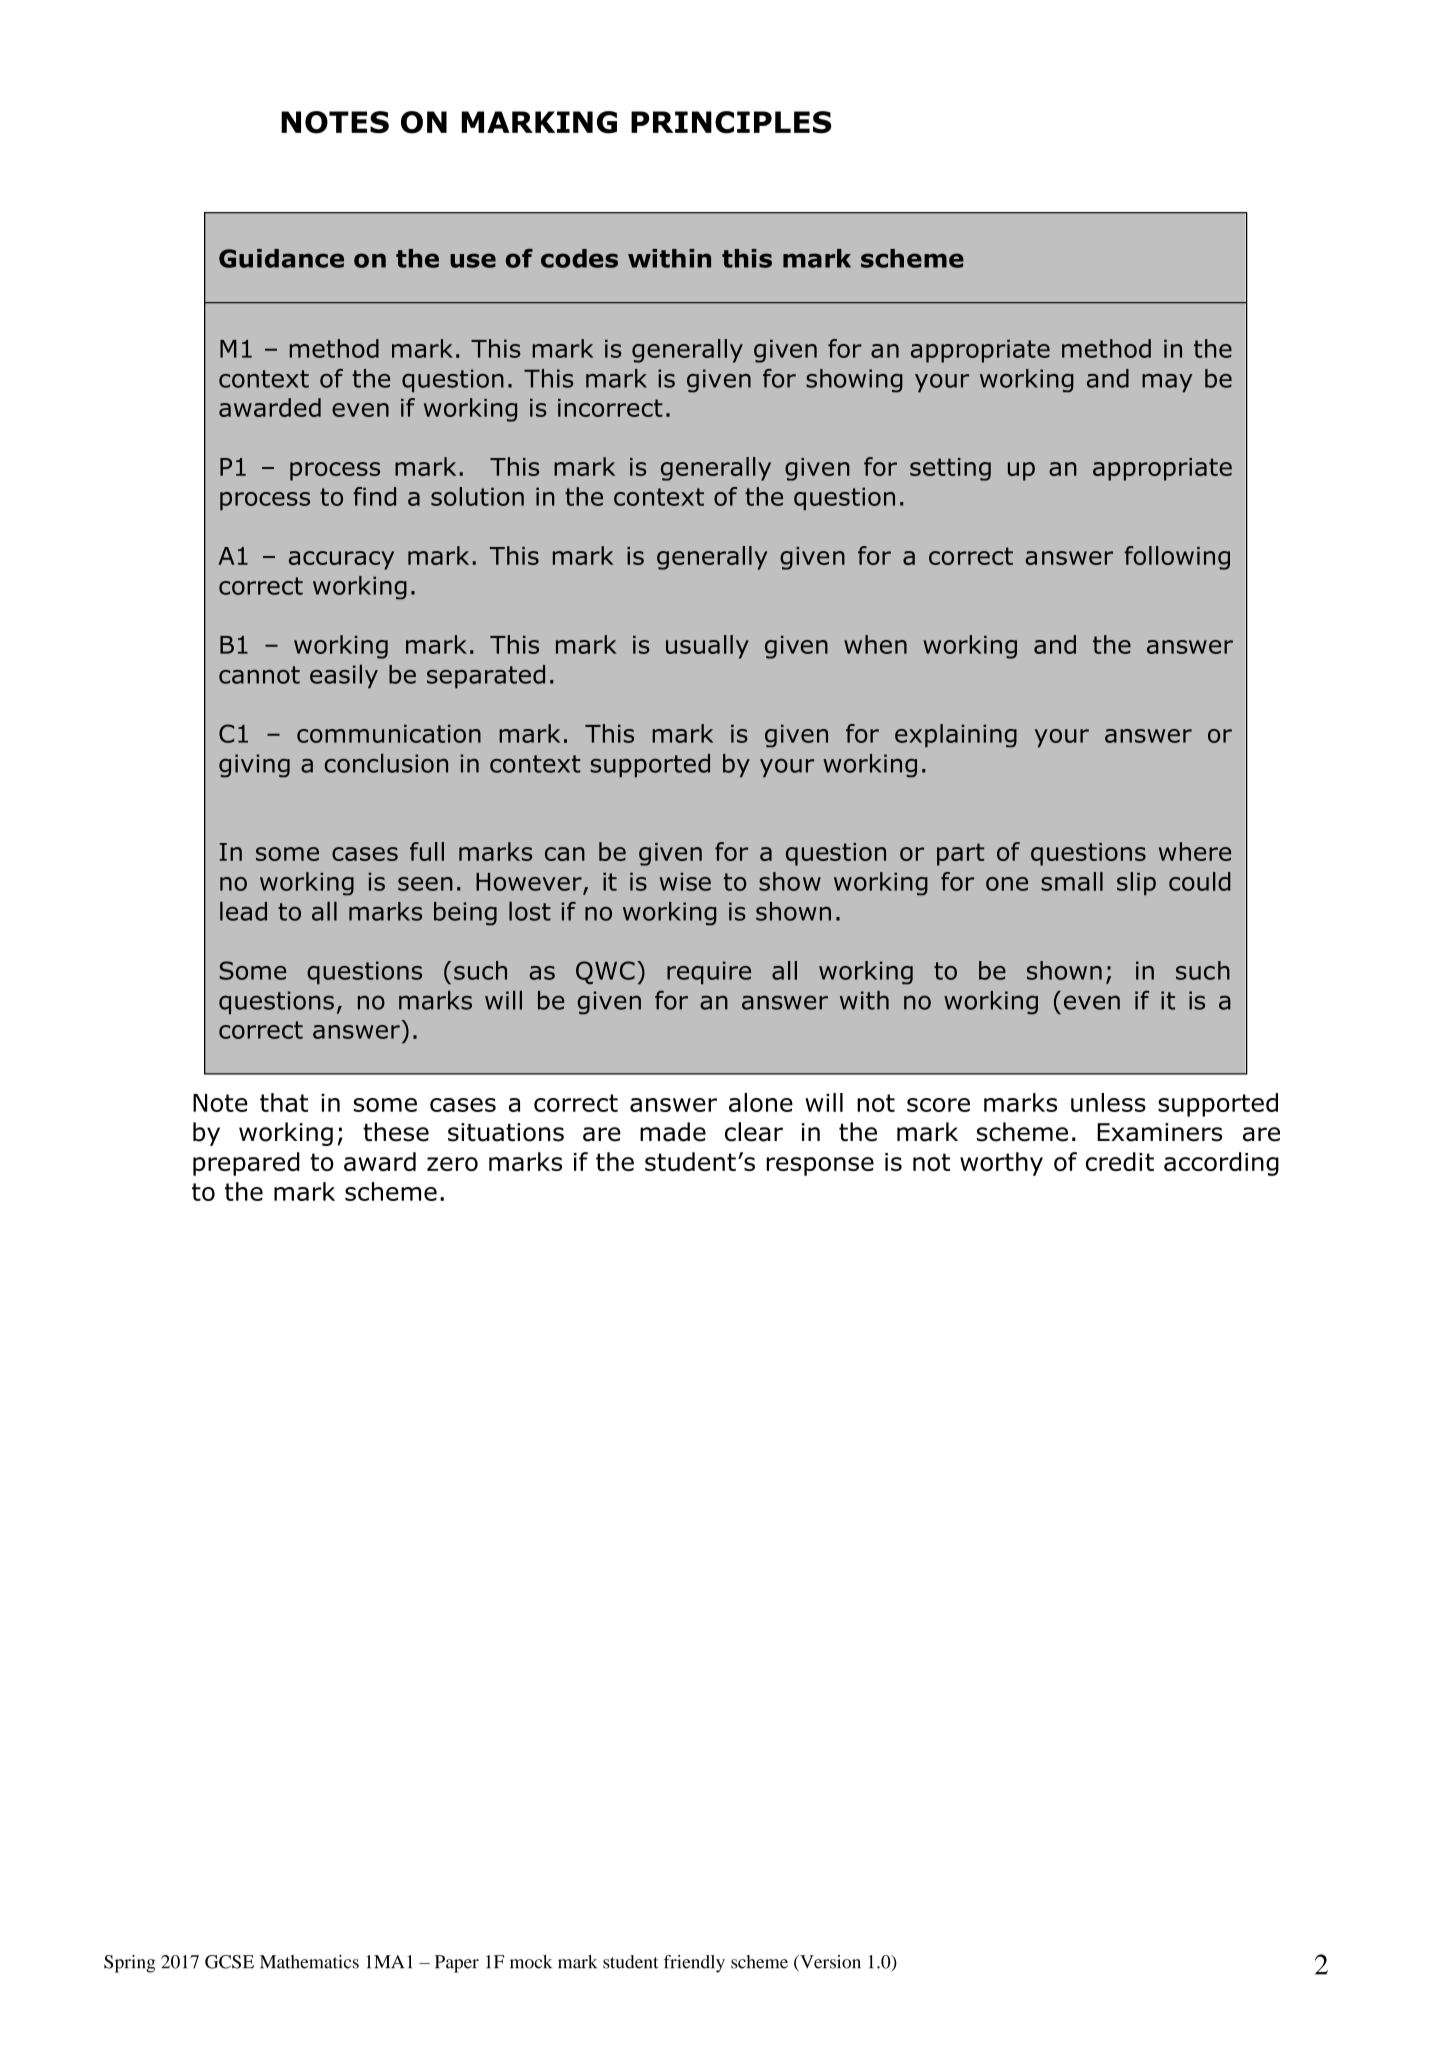  Describe the element at coordinates (281, 258) in the screenshot. I see `Guidance` at that location.
